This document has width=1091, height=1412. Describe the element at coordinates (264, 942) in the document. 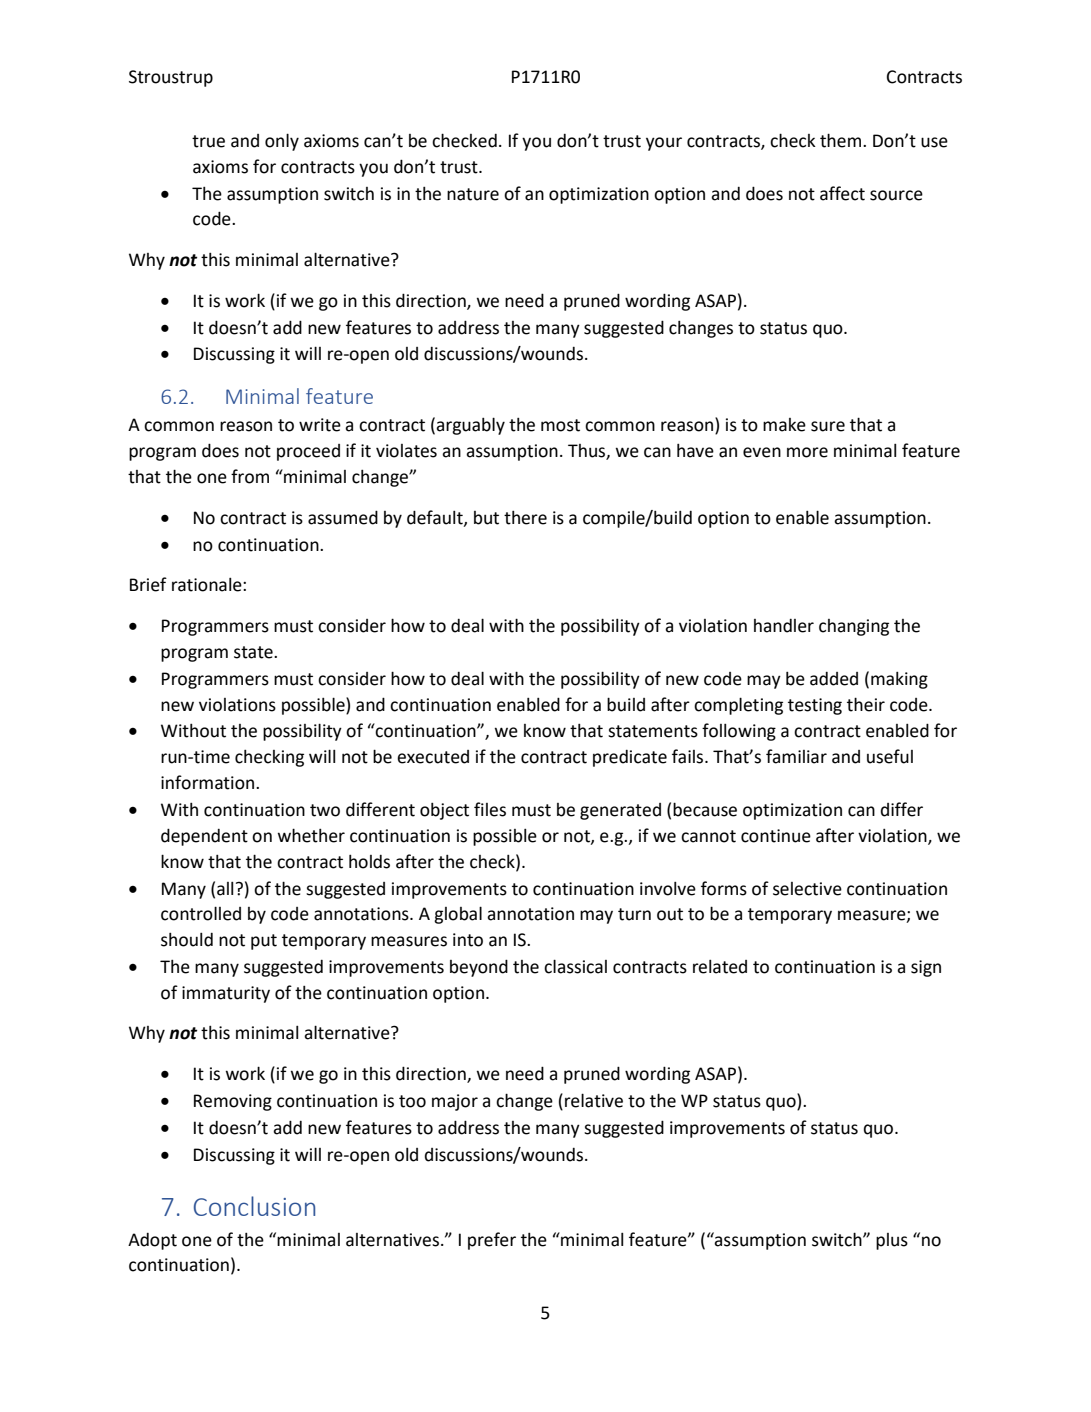

I see `put` at that location.
